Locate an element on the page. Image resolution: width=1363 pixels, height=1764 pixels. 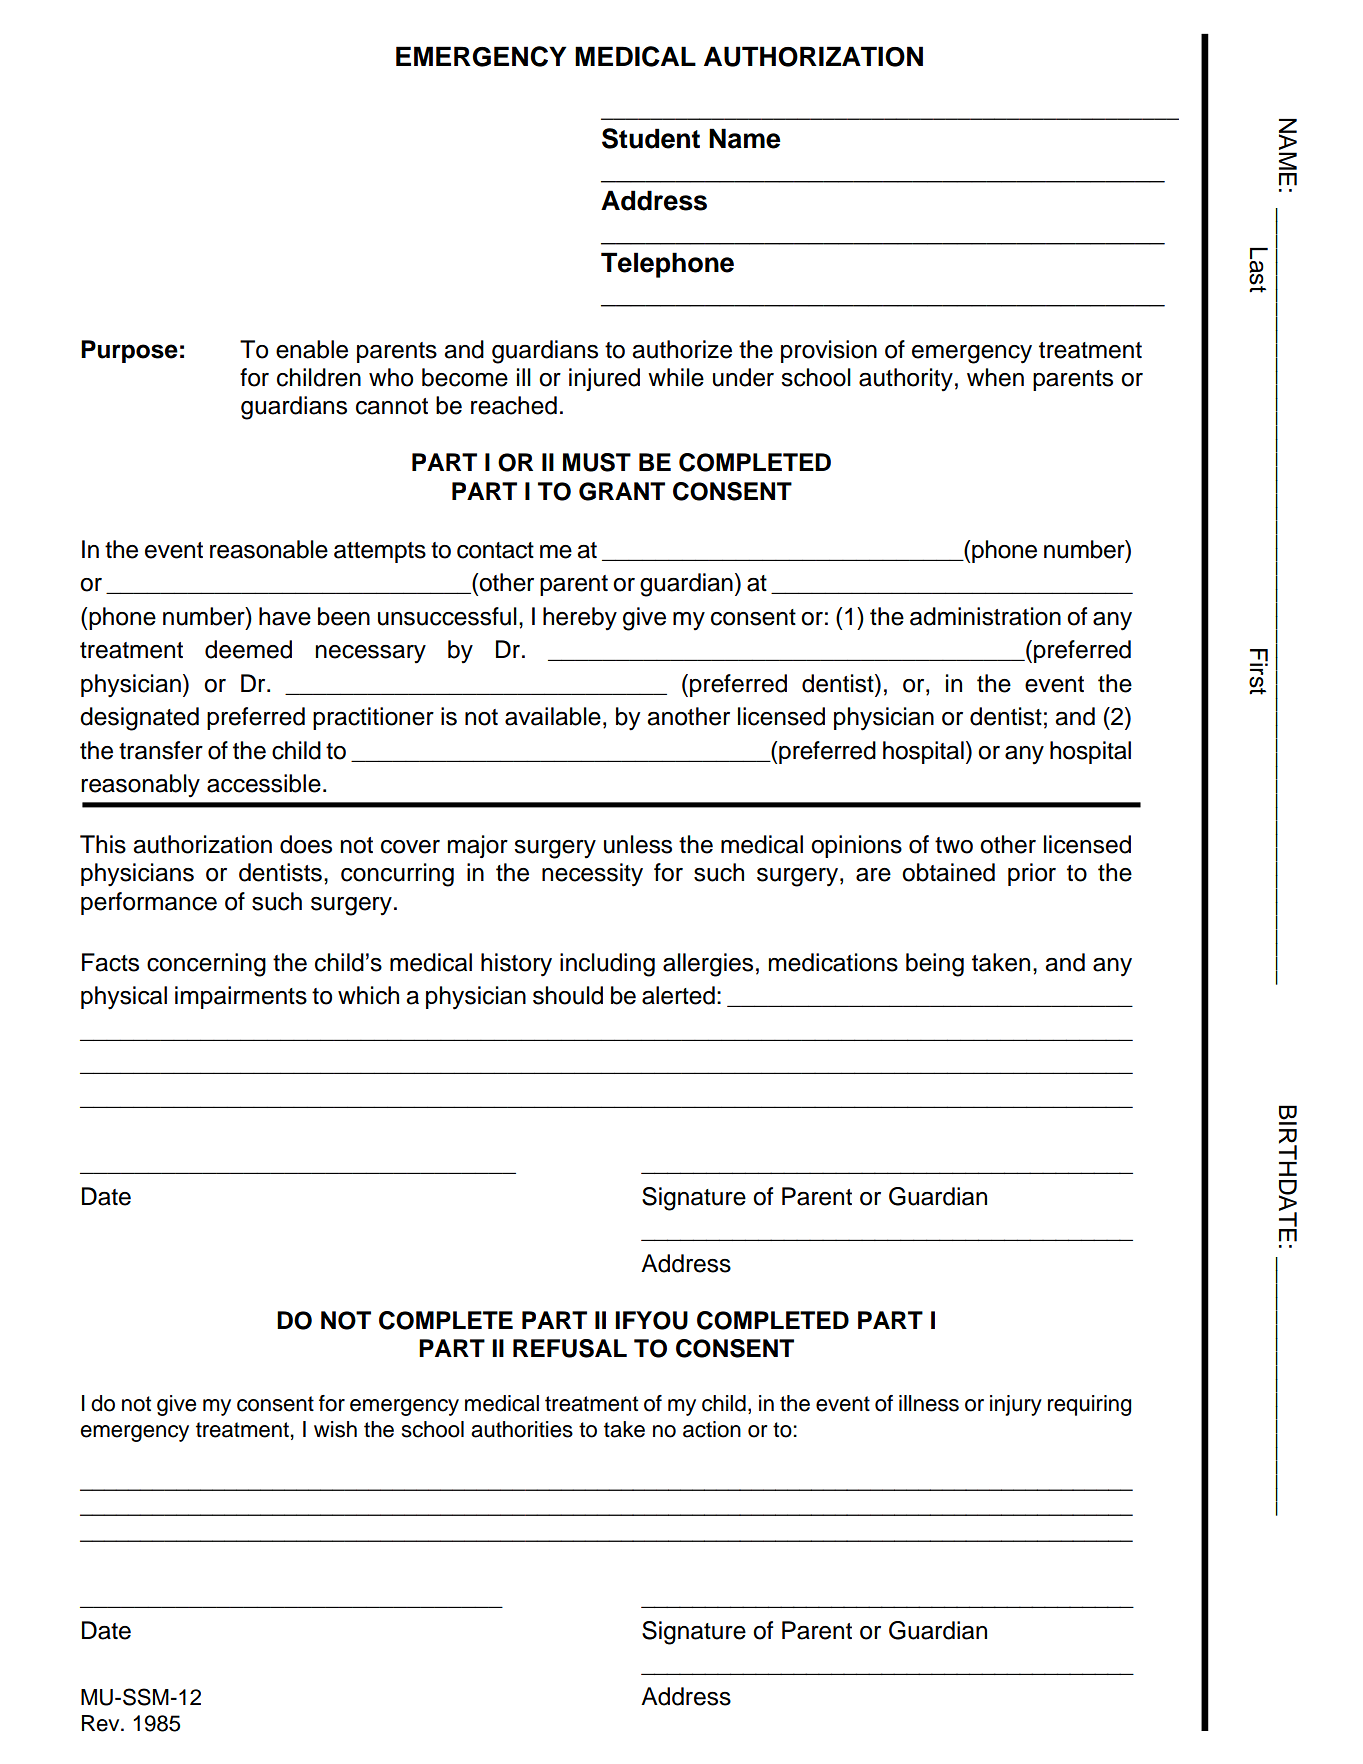
injury is located at coordinates (1016, 1405).
